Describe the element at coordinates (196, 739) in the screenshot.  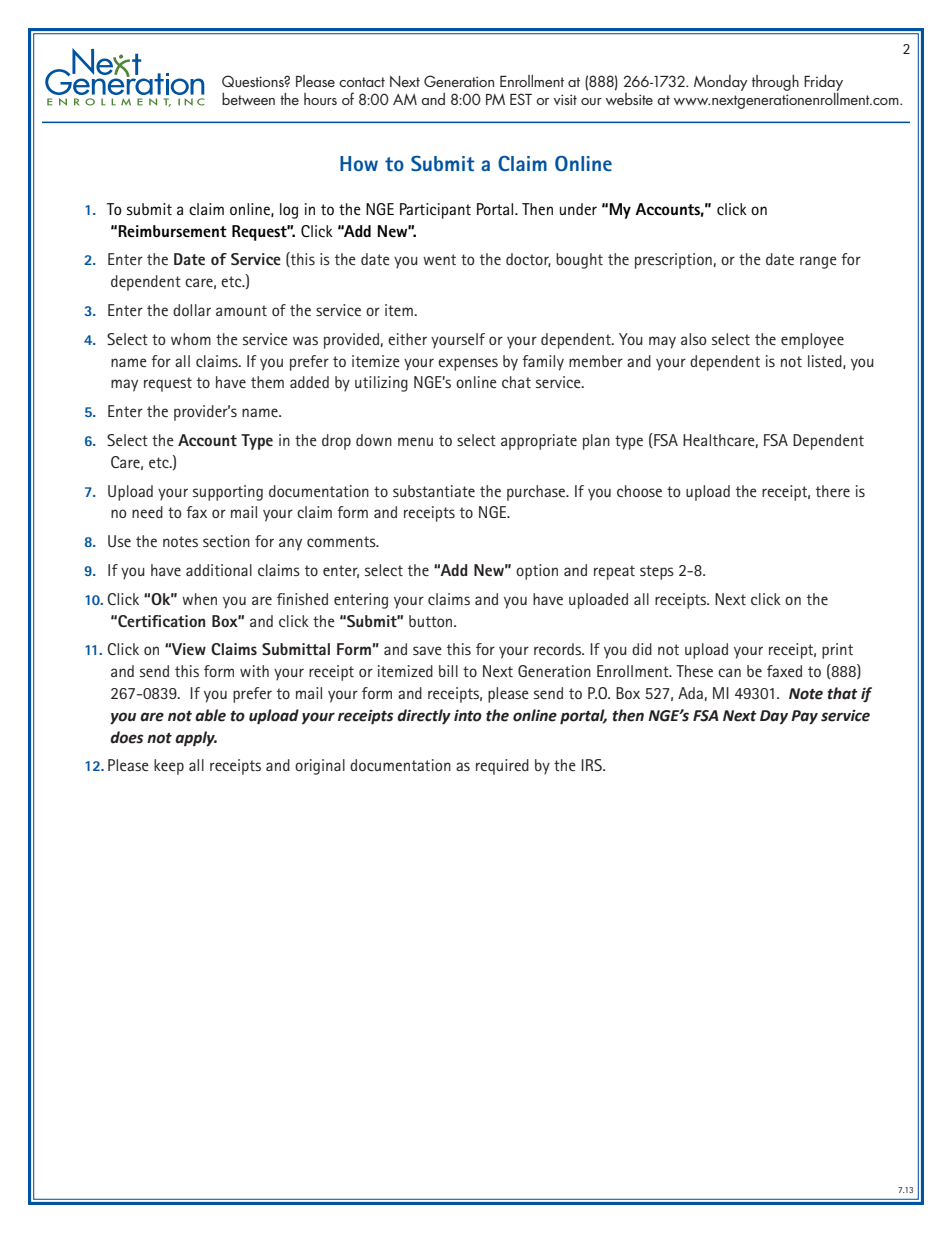
I see `apply` at that location.
